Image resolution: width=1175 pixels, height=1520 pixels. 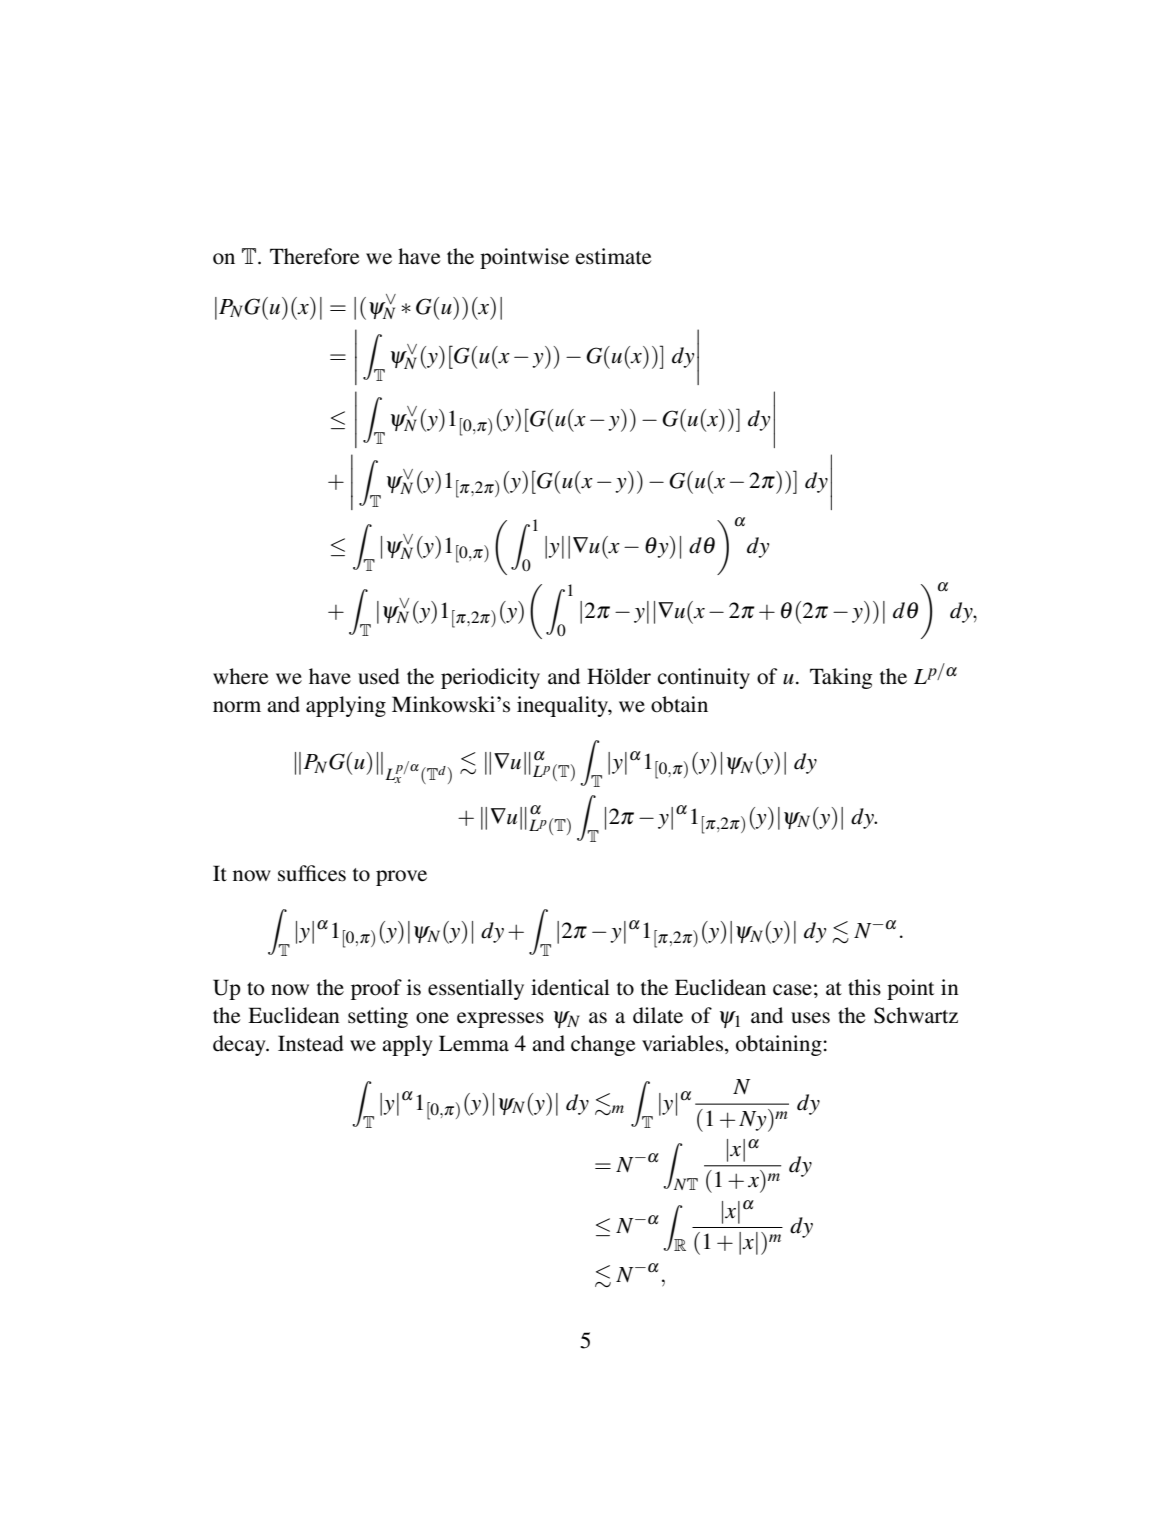 What do you see at coordinates (841, 678) in the screenshot?
I see `Taking` at bounding box center [841, 678].
